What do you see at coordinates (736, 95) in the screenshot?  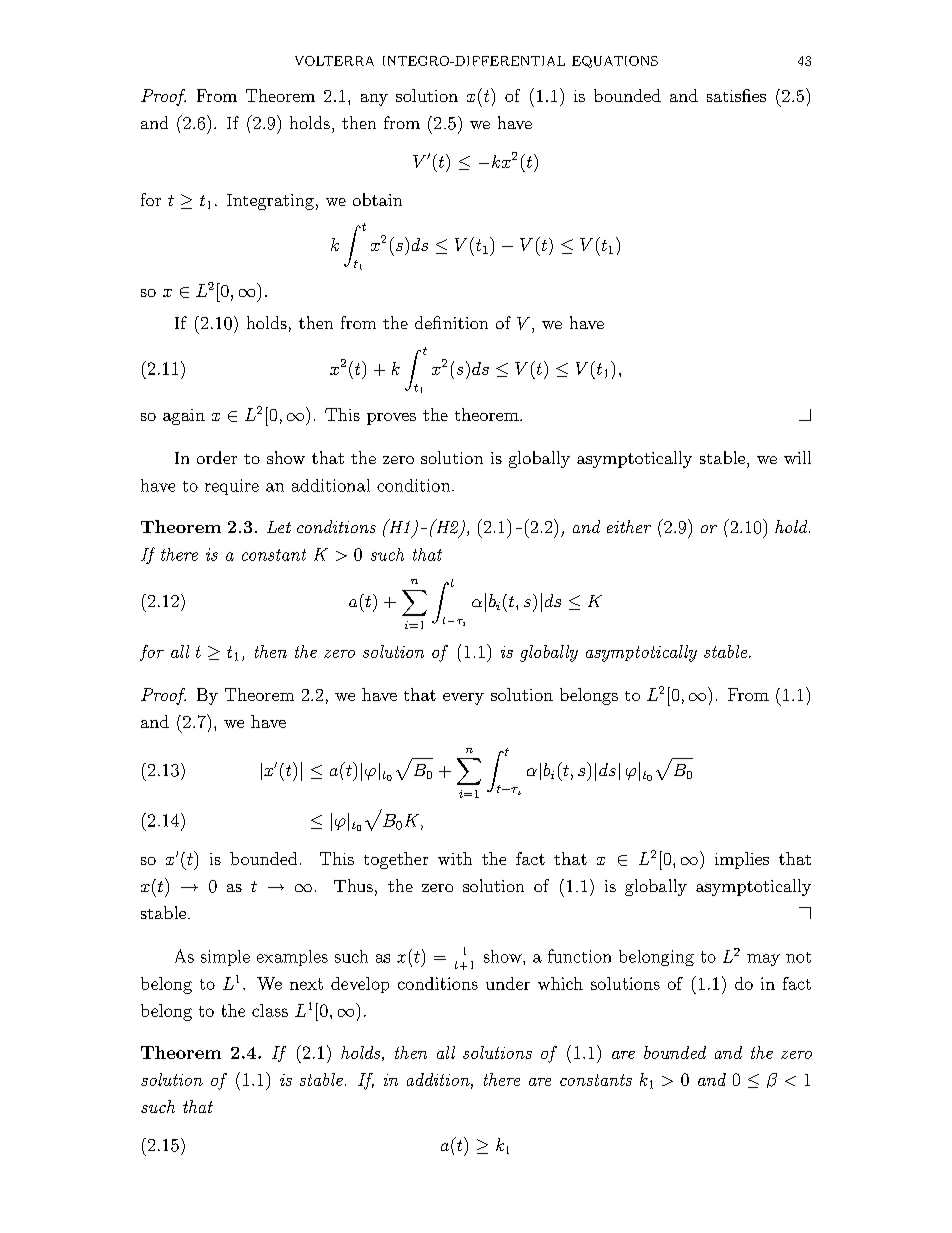 I see `satisfies` at bounding box center [736, 95].
